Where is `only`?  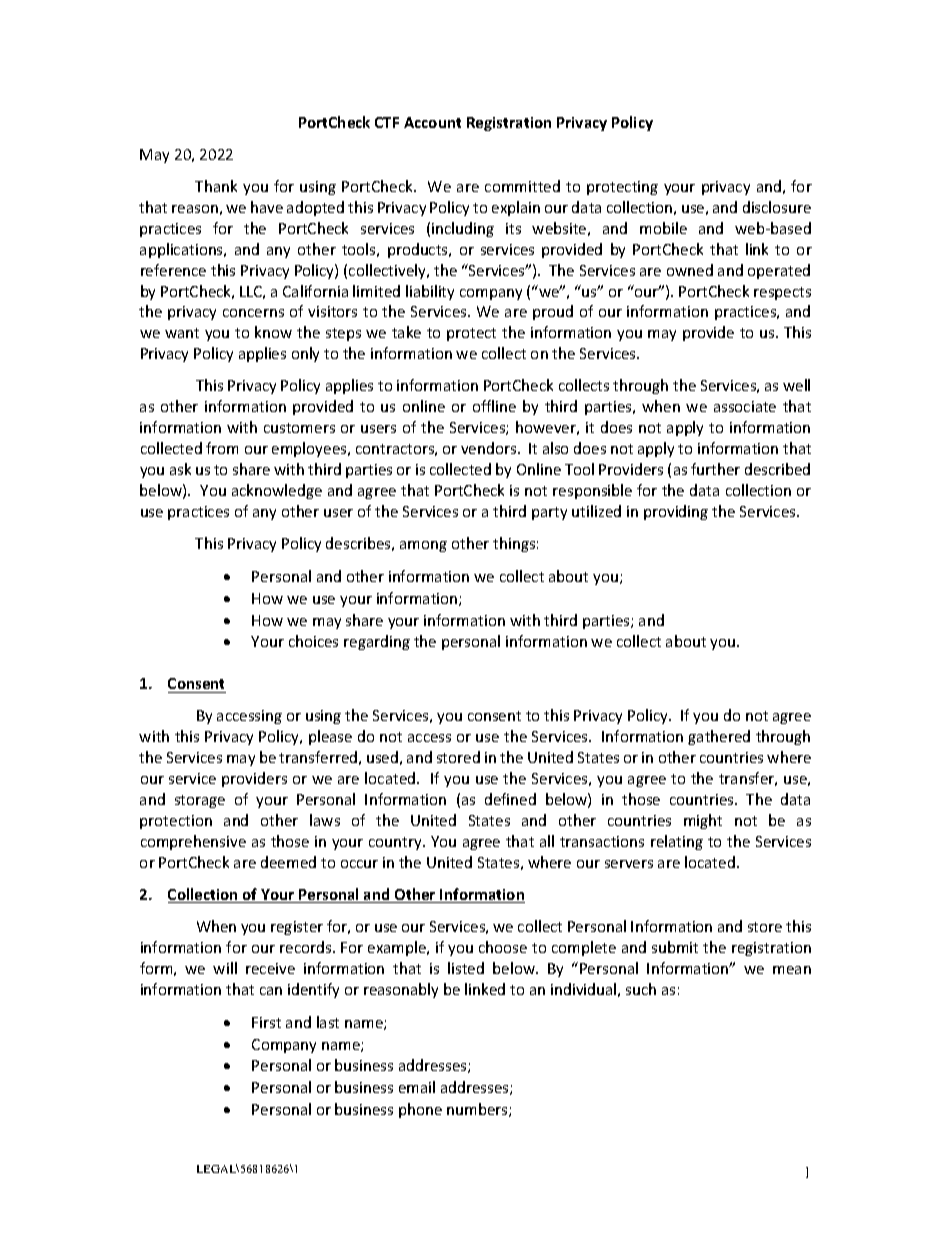 only is located at coordinates (305, 354).
